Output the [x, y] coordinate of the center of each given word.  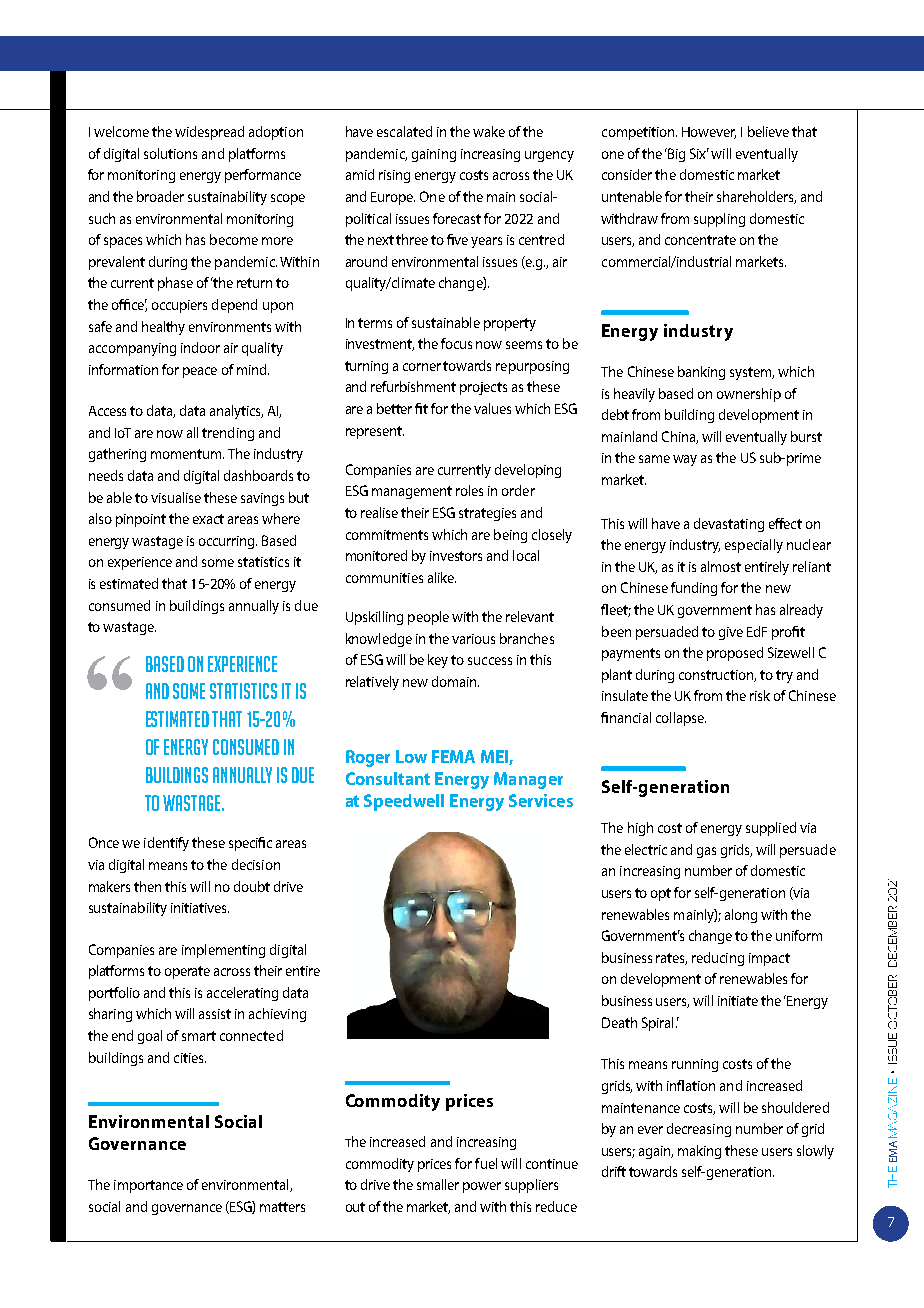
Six [699, 153]
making [699, 1152]
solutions [170, 153]
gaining [434, 155]
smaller [438, 1184]
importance [148, 1186]
